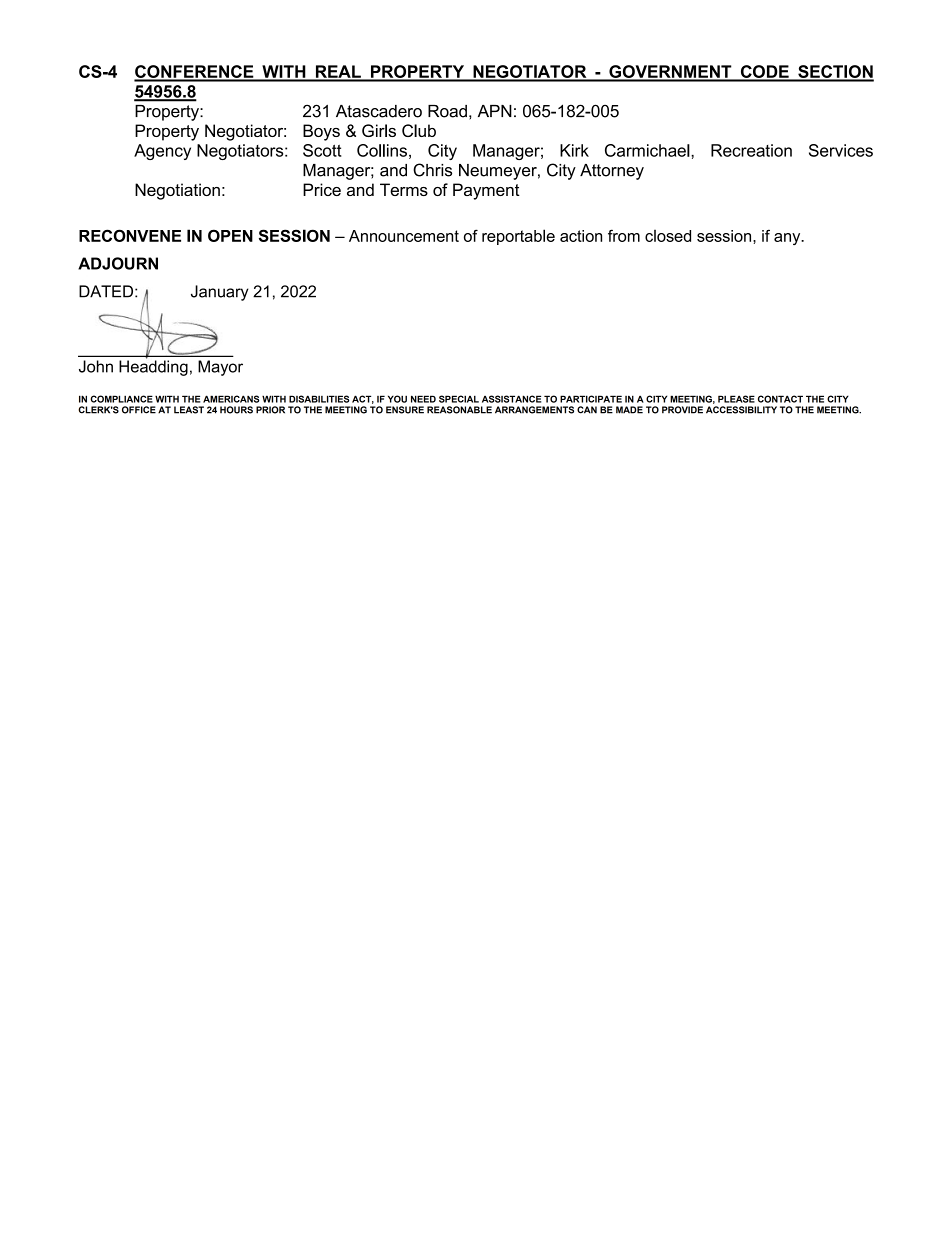 The height and width of the screenshot is (1233, 952). I want to click on Road, so click(447, 111).
